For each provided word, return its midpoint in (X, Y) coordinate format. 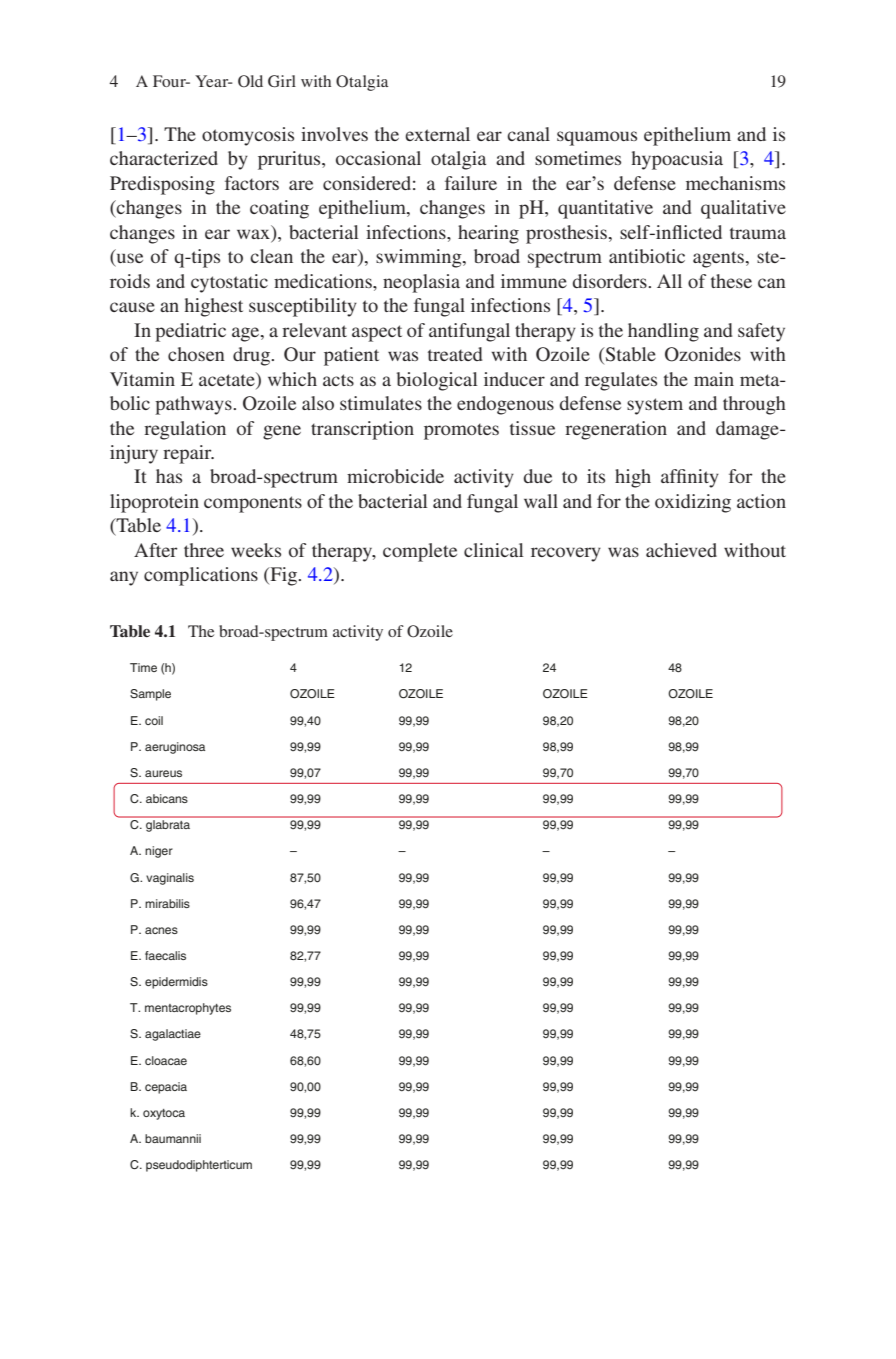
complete (420, 552)
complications (201, 576)
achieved (681, 550)
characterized (164, 158)
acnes (161, 930)
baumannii (173, 1138)
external (437, 134)
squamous (597, 138)
